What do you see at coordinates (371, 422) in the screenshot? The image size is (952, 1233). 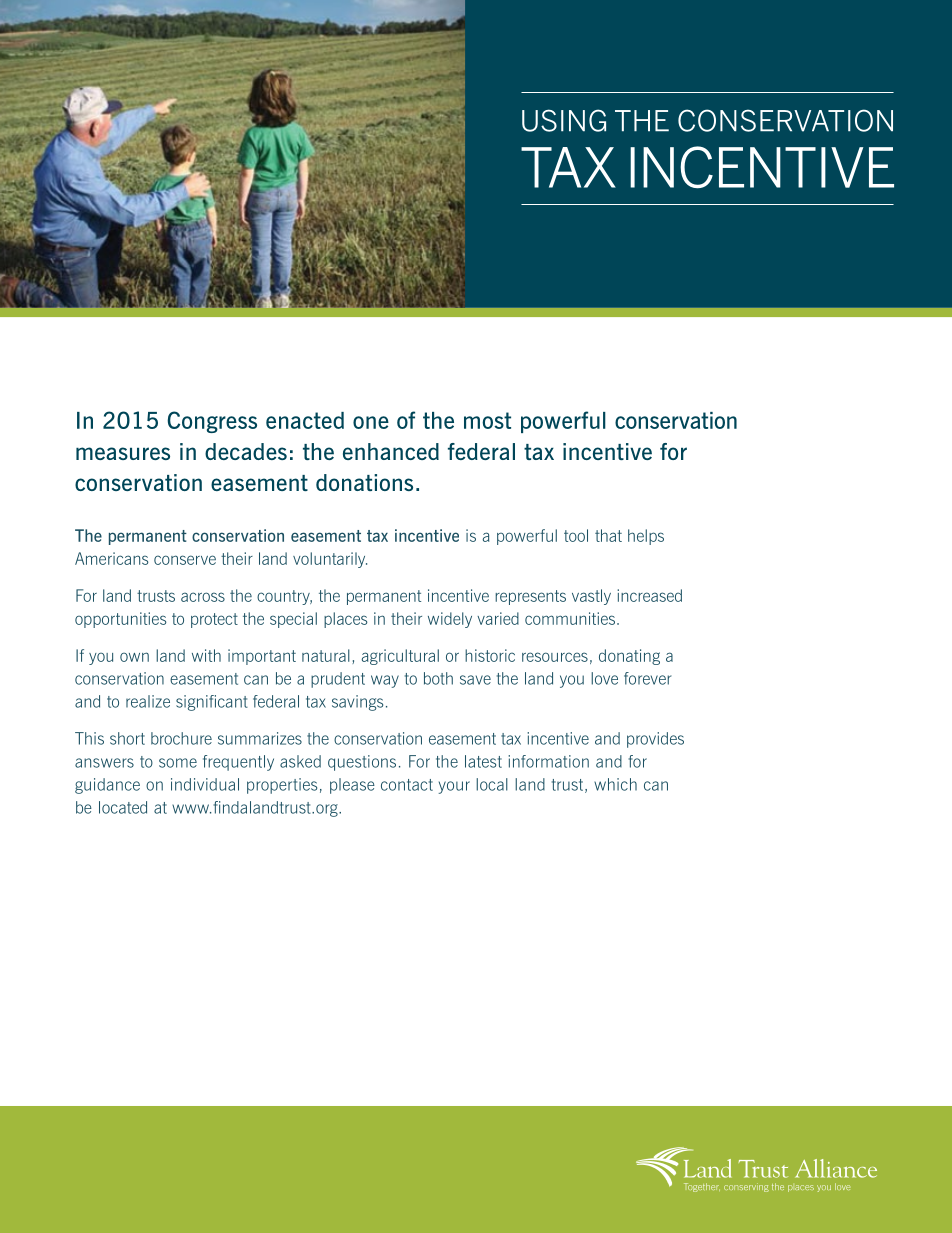 I see `one` at bounding box center [371, 422].
